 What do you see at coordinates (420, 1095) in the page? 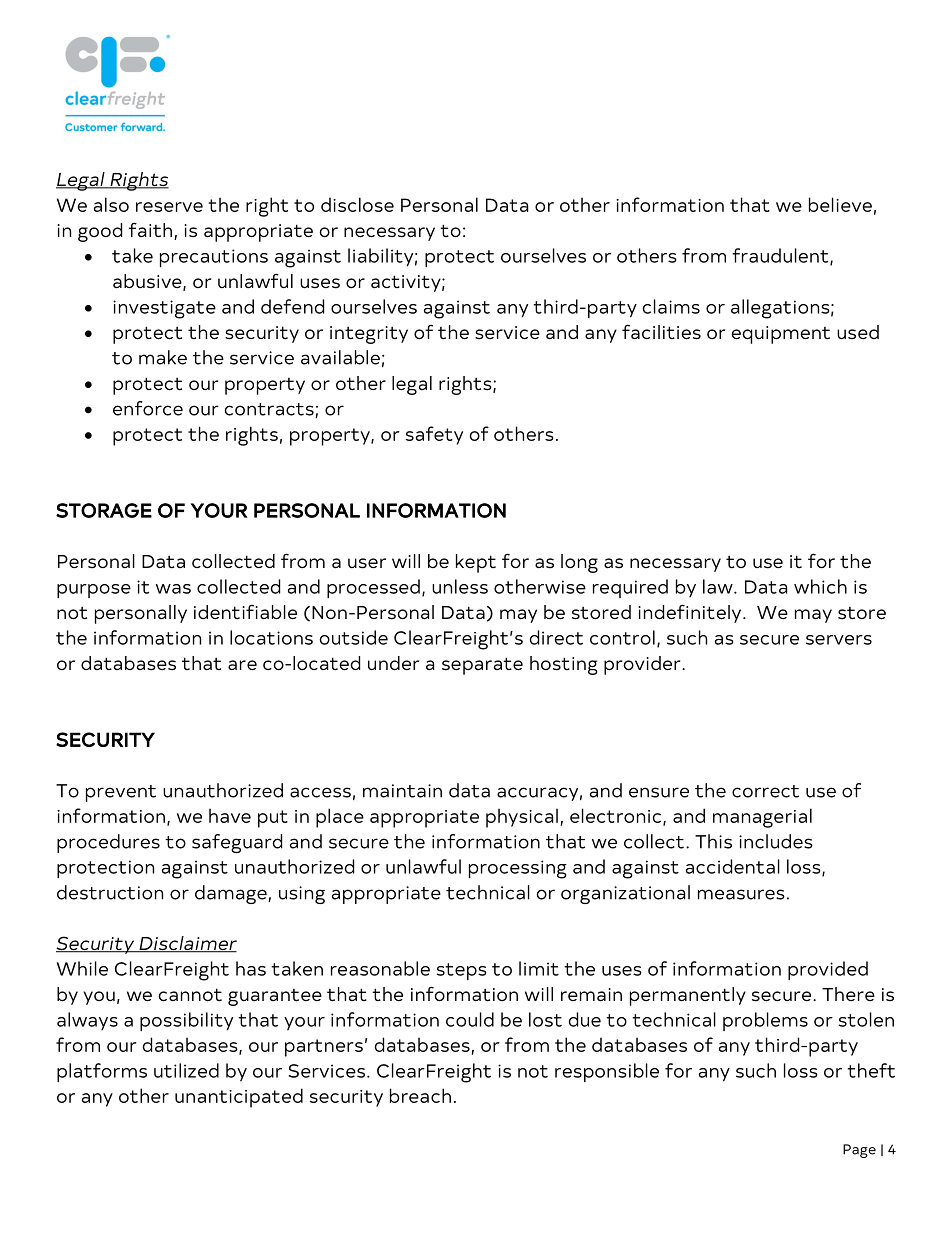
I see `breach` at bounding box center [420, 1095].
